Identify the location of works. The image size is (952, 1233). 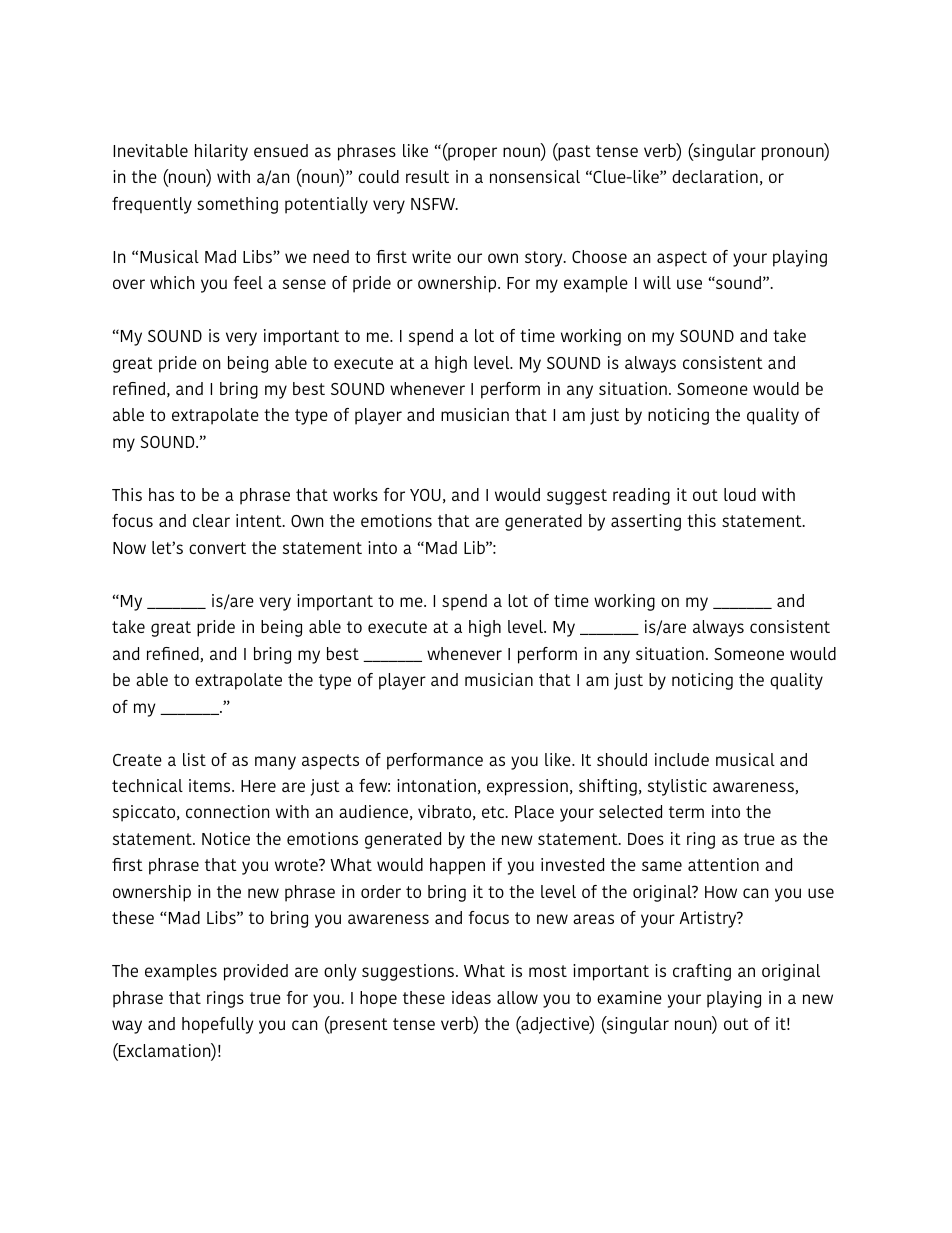
(355, 494).
